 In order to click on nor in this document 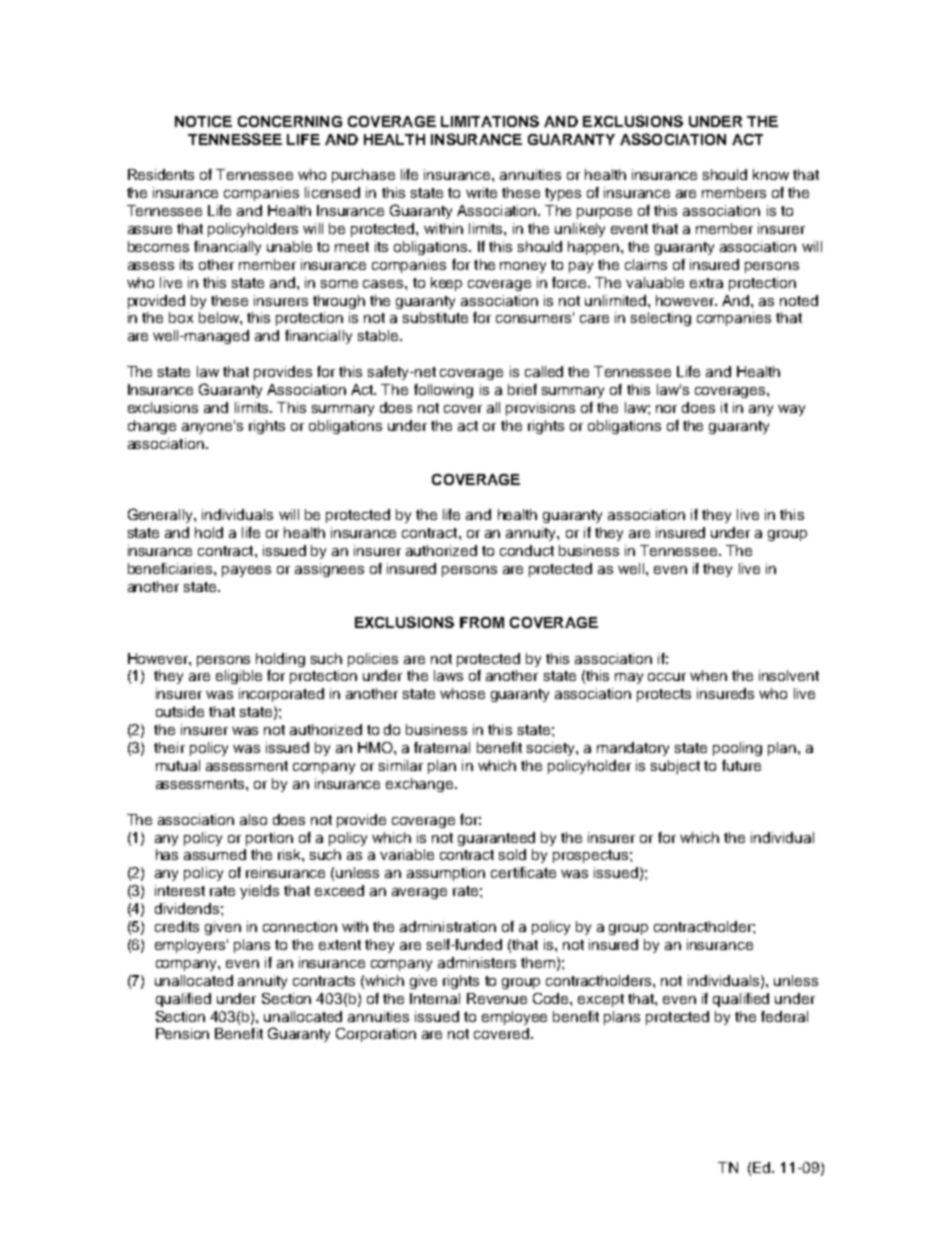, I will do `click(666, 409)`.
